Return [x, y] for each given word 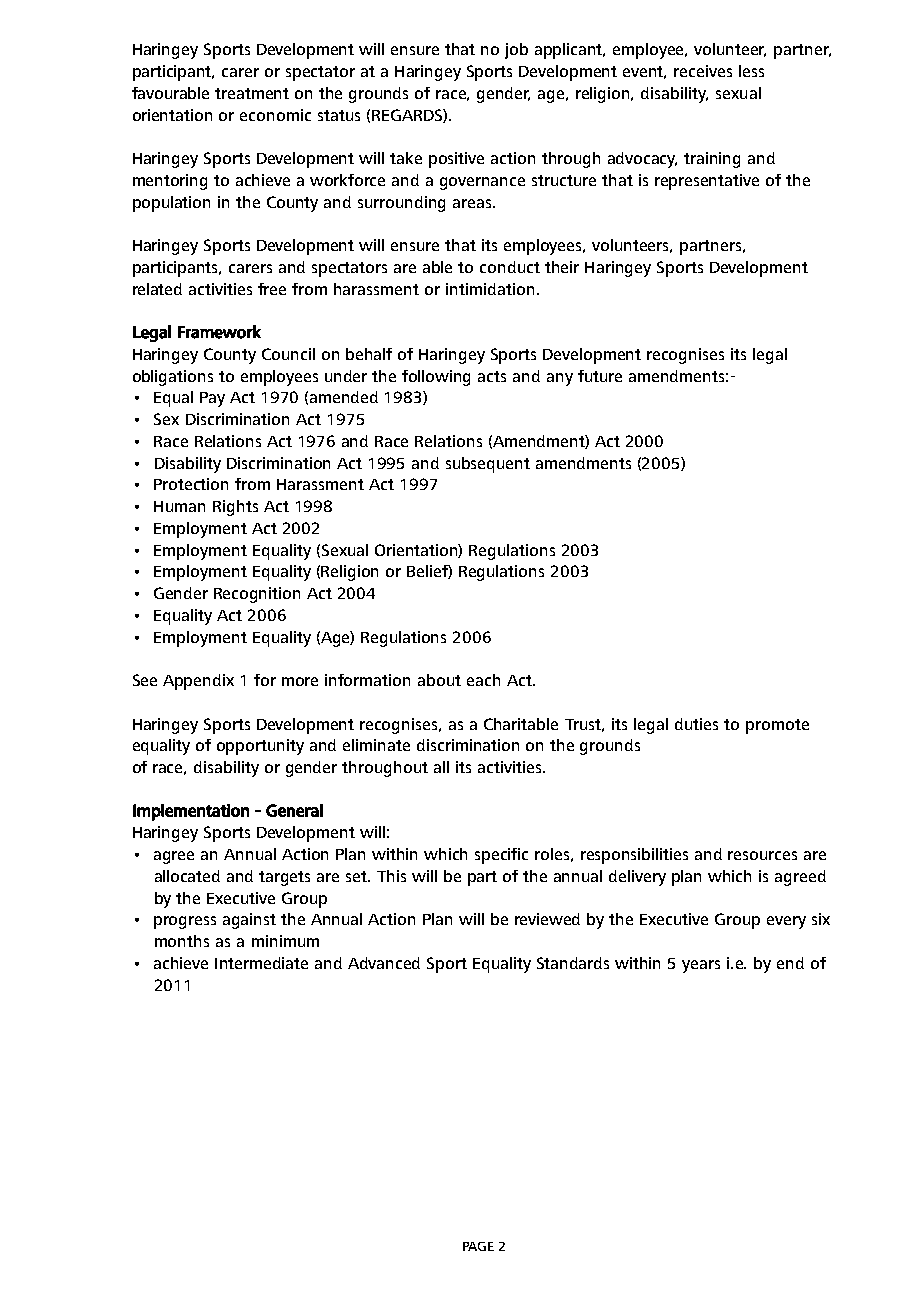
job [516, 51]
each [483, 680]
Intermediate [261, 963]
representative [707, 182]
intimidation [490, 289]
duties [696, 724]
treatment [252, 93]
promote [777, 726]
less [751, 71]
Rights [235, 508]
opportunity [260, 747]
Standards [573, 963]
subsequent [488, 465]
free [272, 289]
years [701, 966]
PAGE [478, 1246]
